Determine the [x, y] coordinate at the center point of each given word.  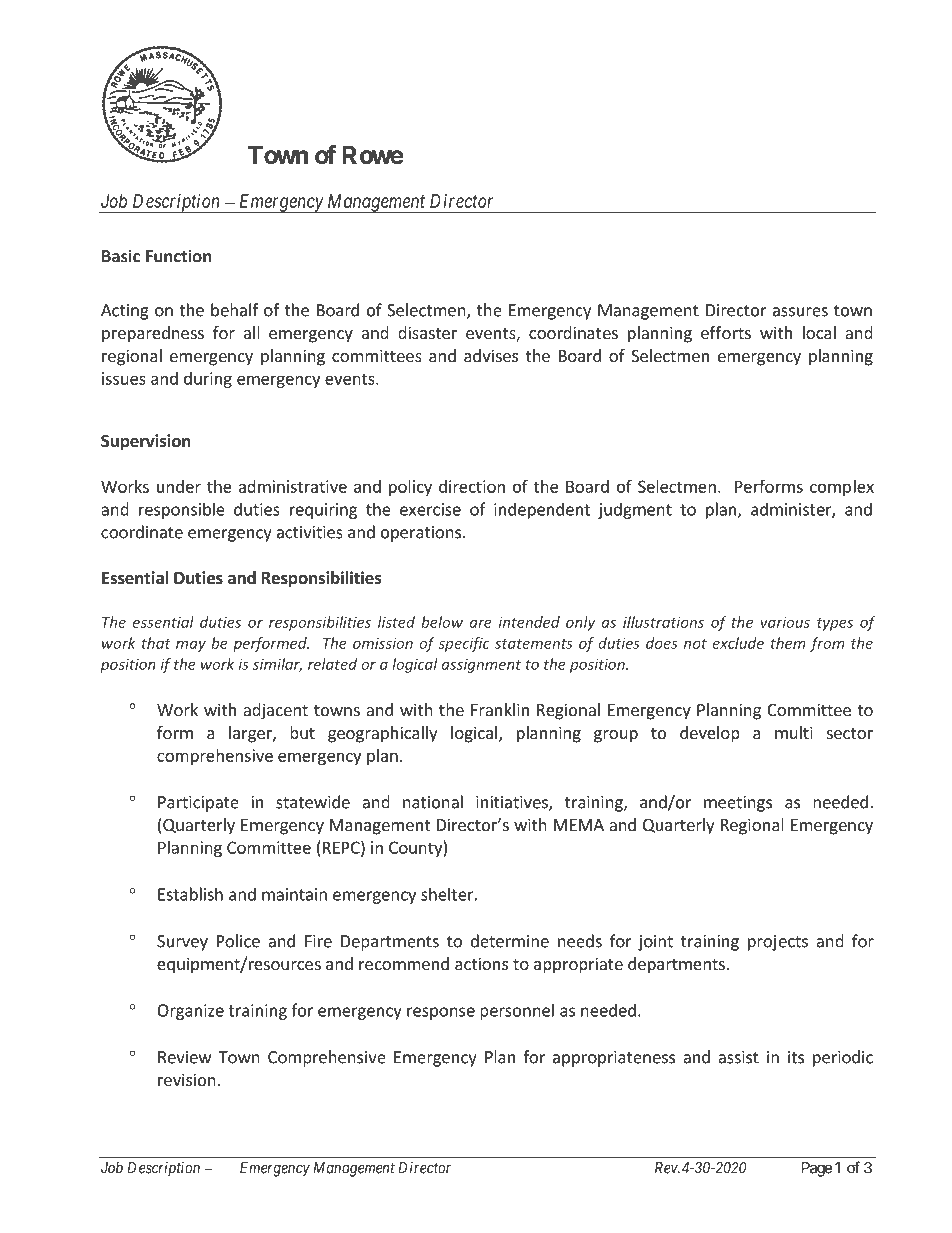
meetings [738, 804]
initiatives [513, 803]
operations [422, 534]
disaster [427, 332]
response [441, 1013]
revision [187, 1079]
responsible [182, 510]
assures [800, 312]
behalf [234, 310]
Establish [190, 894]
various [785, 622]
